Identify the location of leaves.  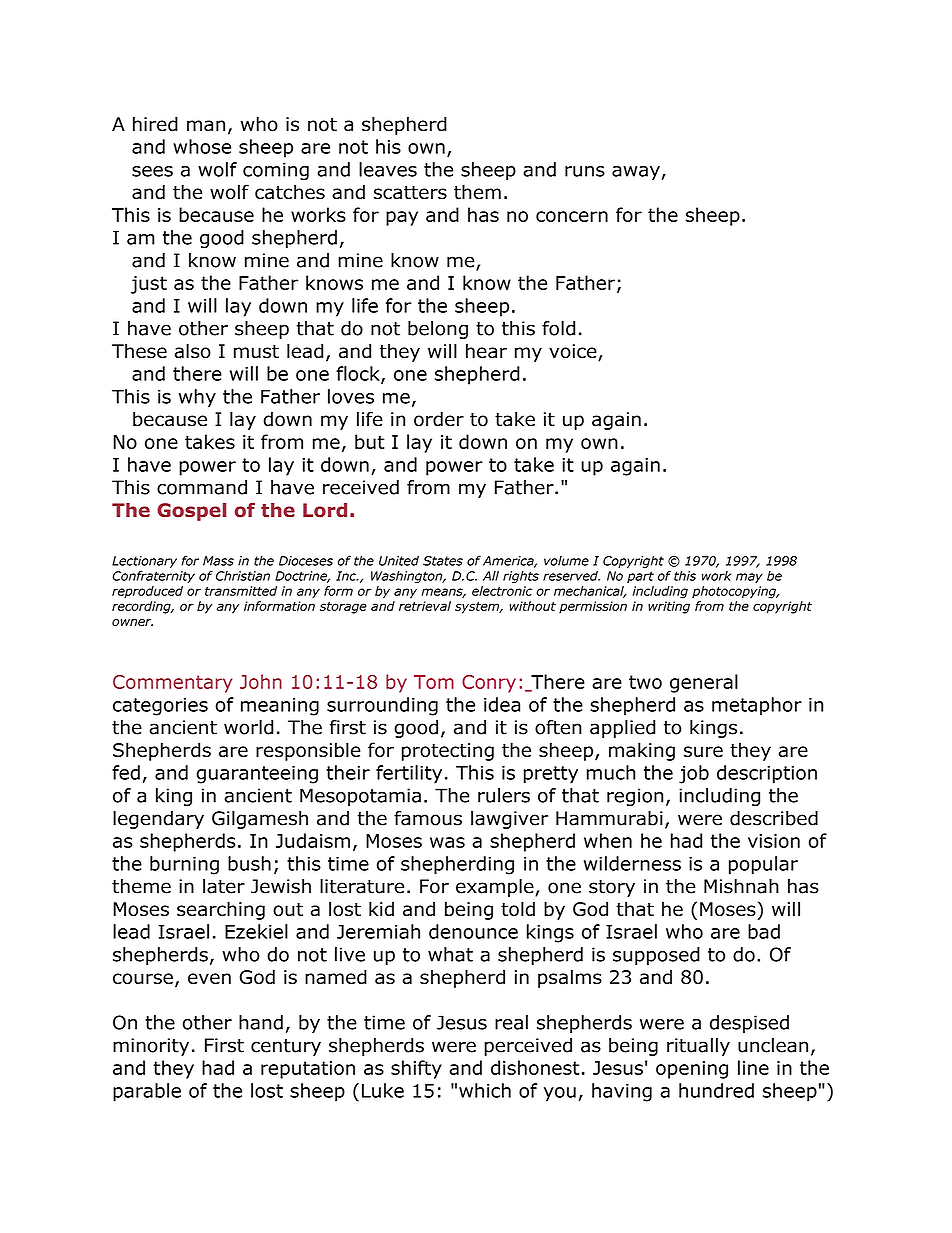
(388, 169).
